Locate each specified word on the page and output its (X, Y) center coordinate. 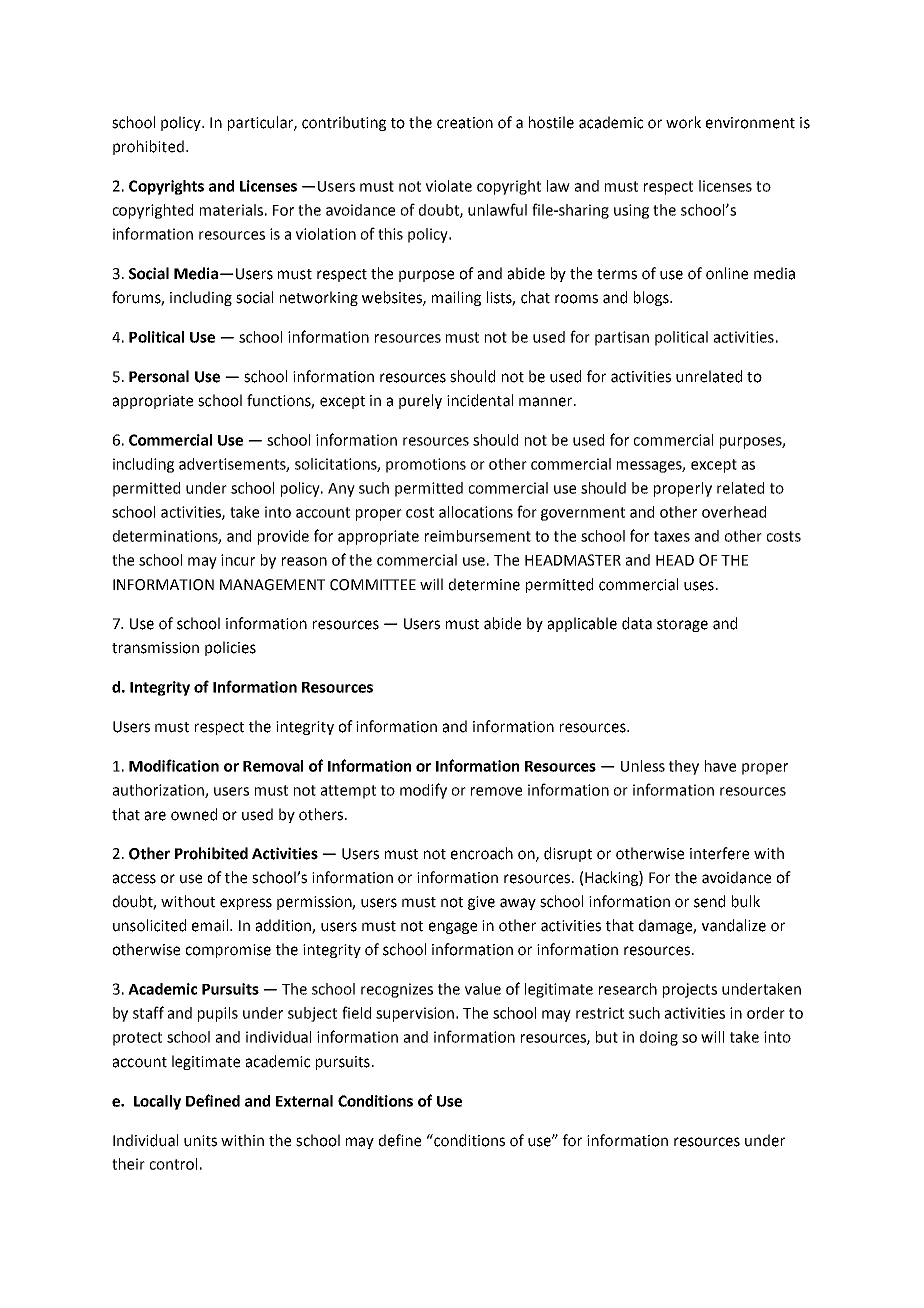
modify (423, 791)
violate (449, 186)
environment (750, 123)
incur (238, 560)
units (200, 1141)
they (684, 767)
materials (231, 210)
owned (194, 814)
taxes (672, 536)
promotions (426, 465)
